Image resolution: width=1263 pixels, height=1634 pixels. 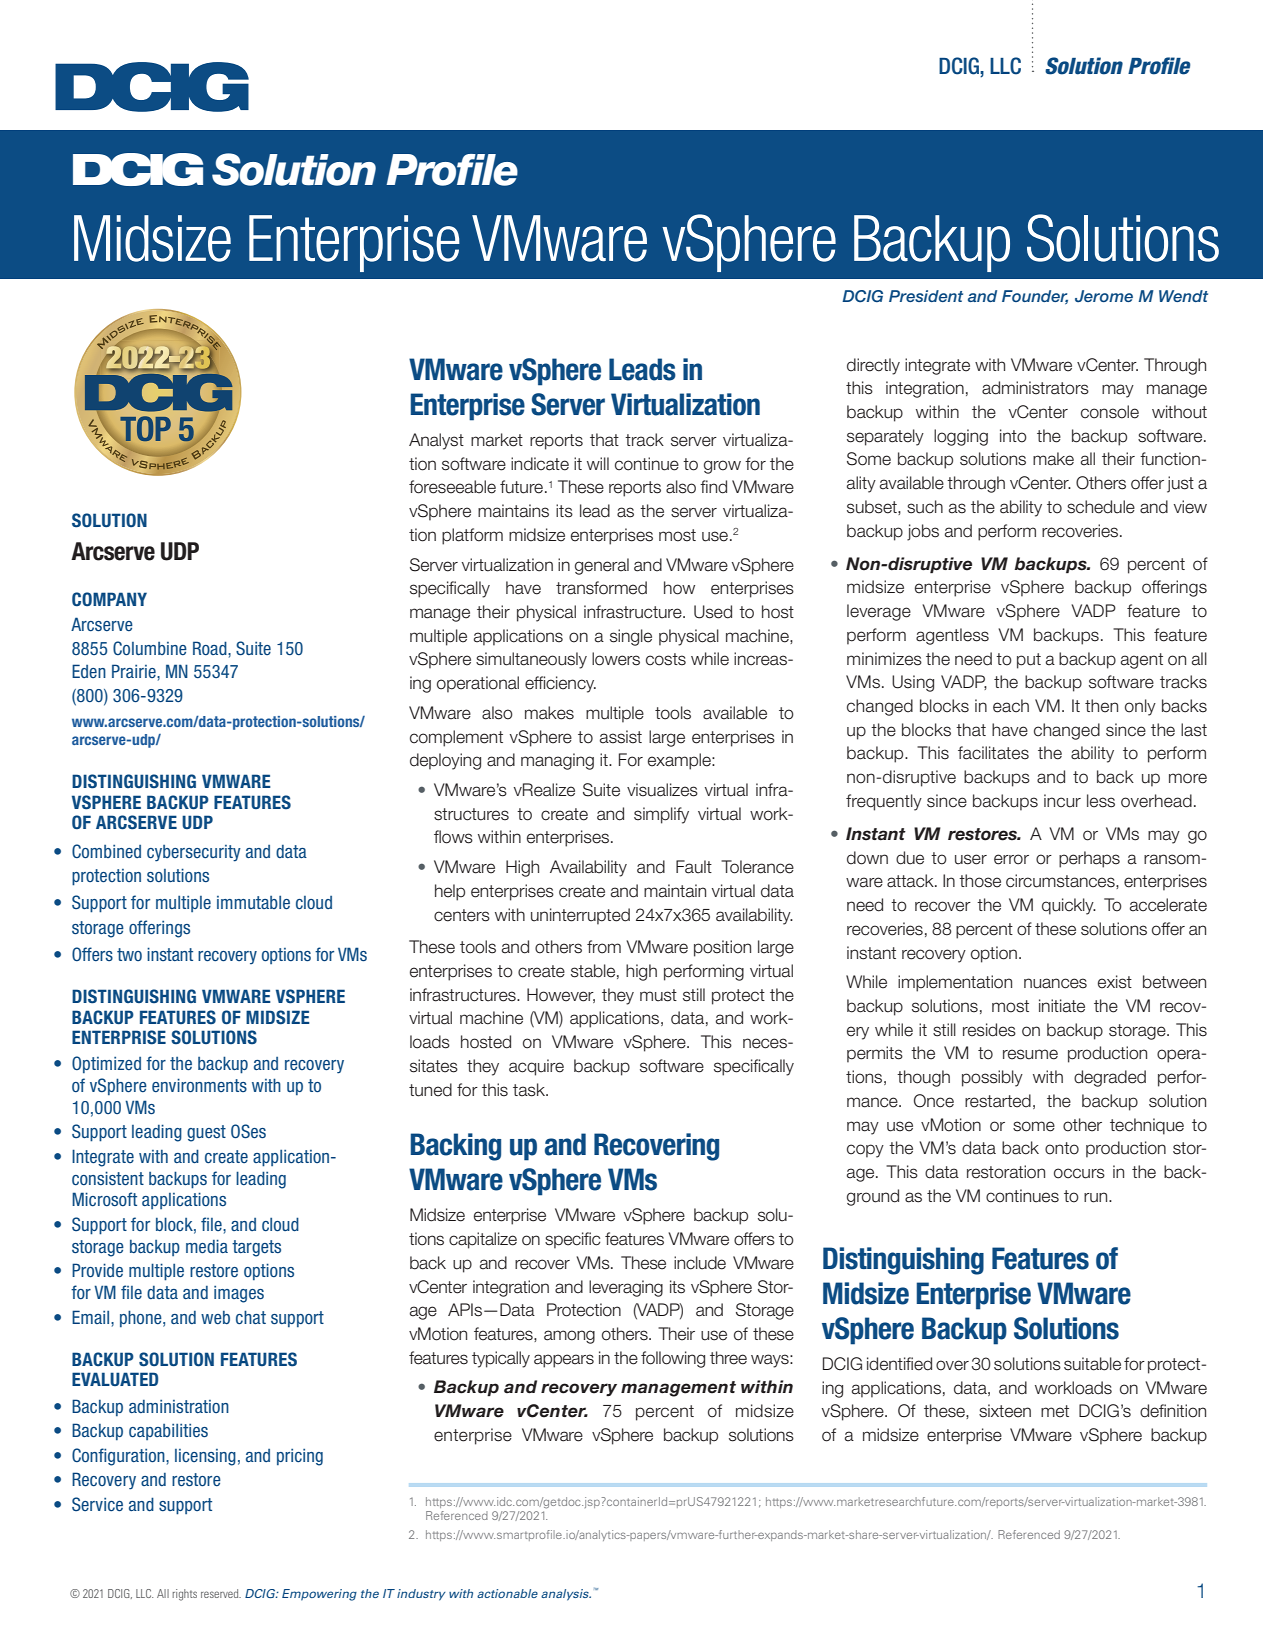 What do you see at coordinates (1055, 1411) in the page?
I see `met` at bounding box center [1055, 1411].
